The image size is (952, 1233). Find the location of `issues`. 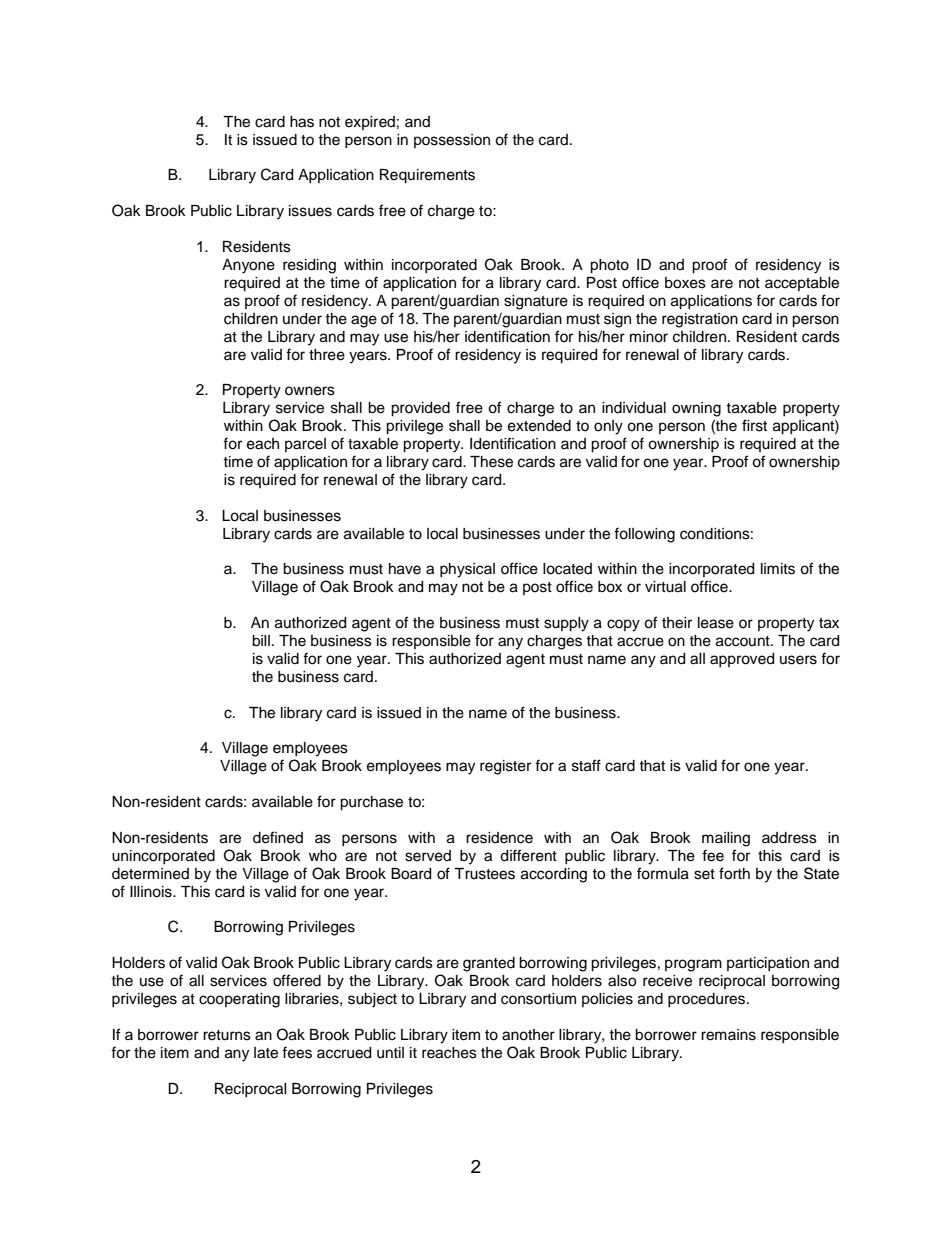

issues is located at coordinates (310, 211).
